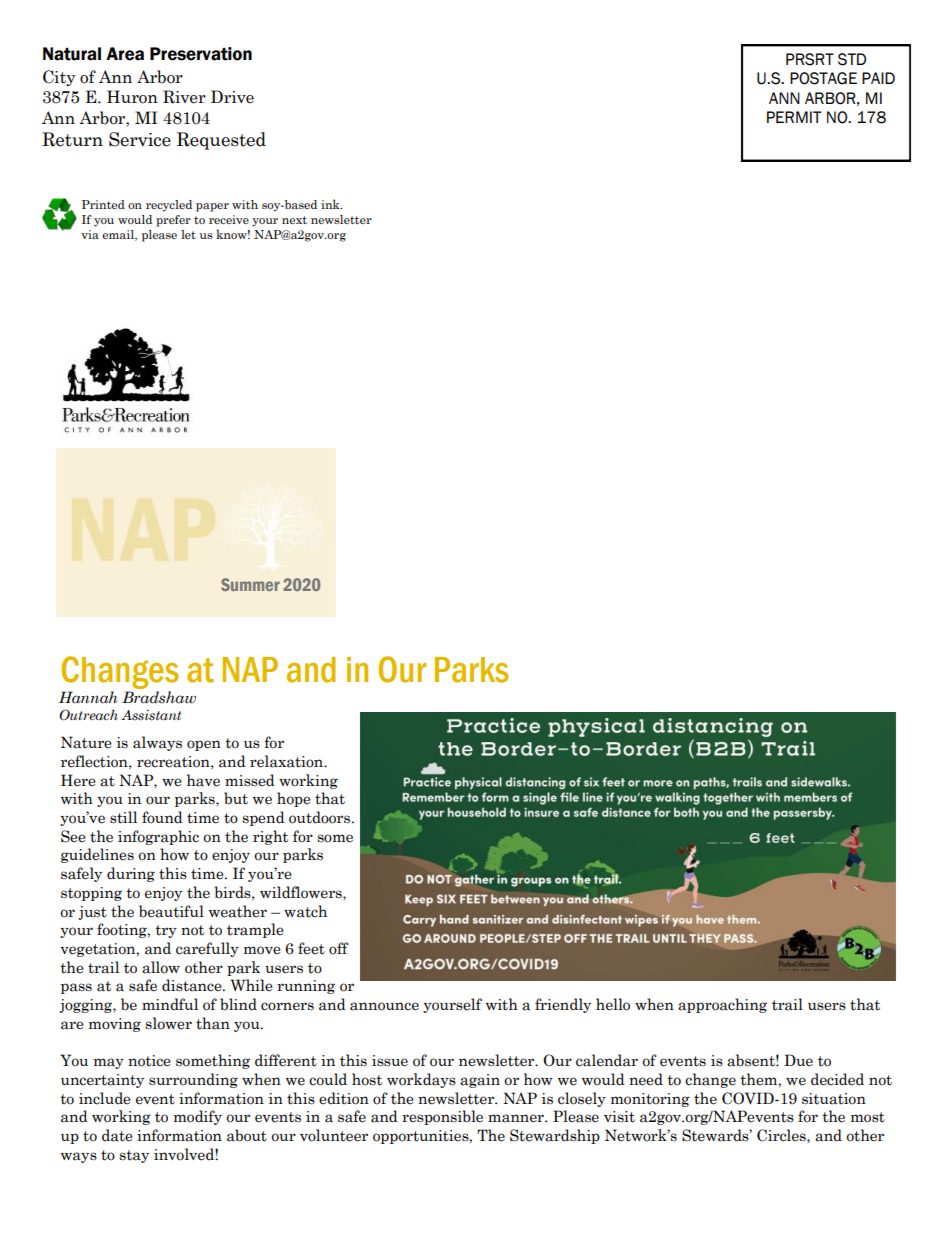 The image size is (952, 1233). Describe the element at coordinates (823, 78) in the screenshot. I see `POSTAGE` at that location.
